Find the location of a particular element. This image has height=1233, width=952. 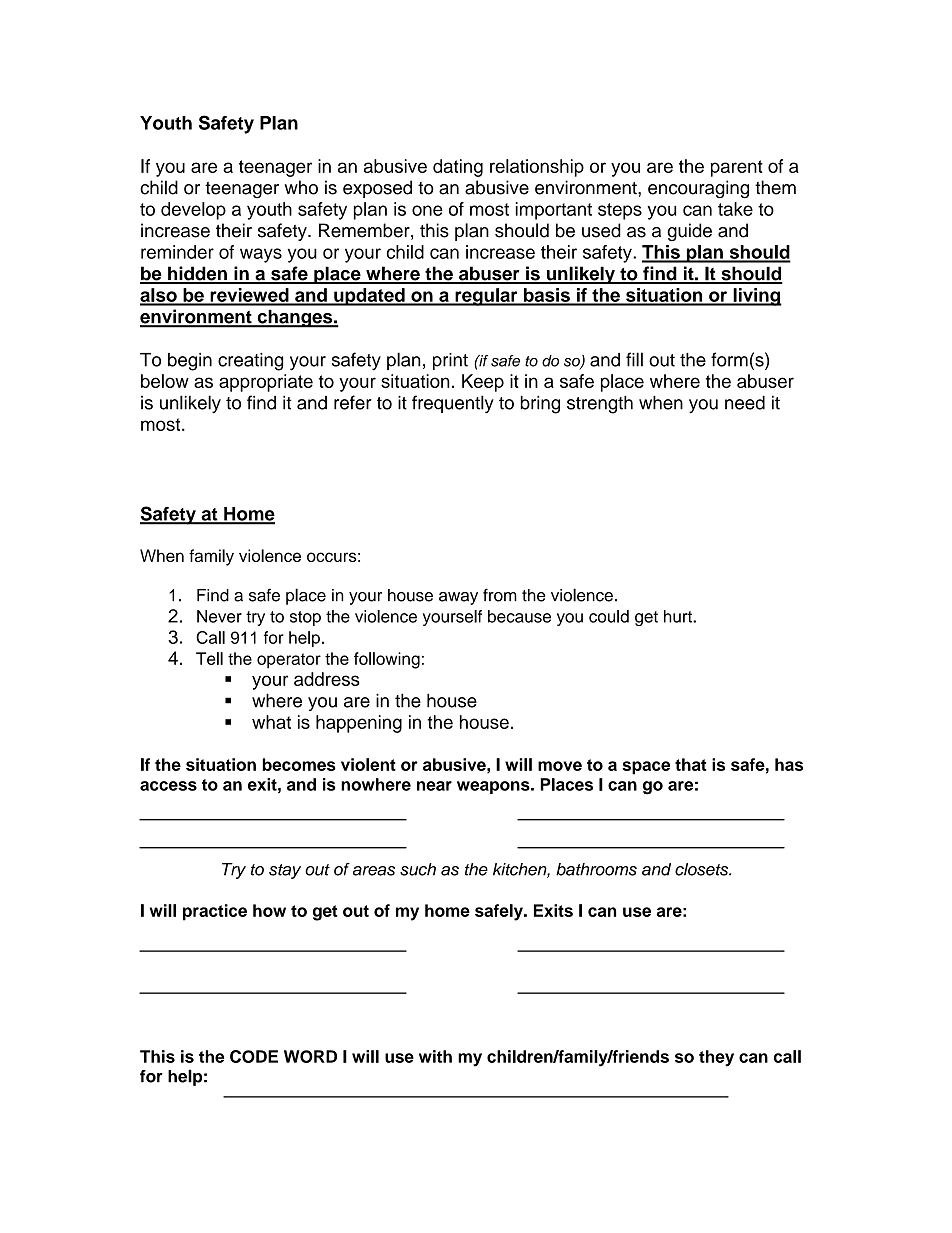

dating is located at coordinates (458, 168).
